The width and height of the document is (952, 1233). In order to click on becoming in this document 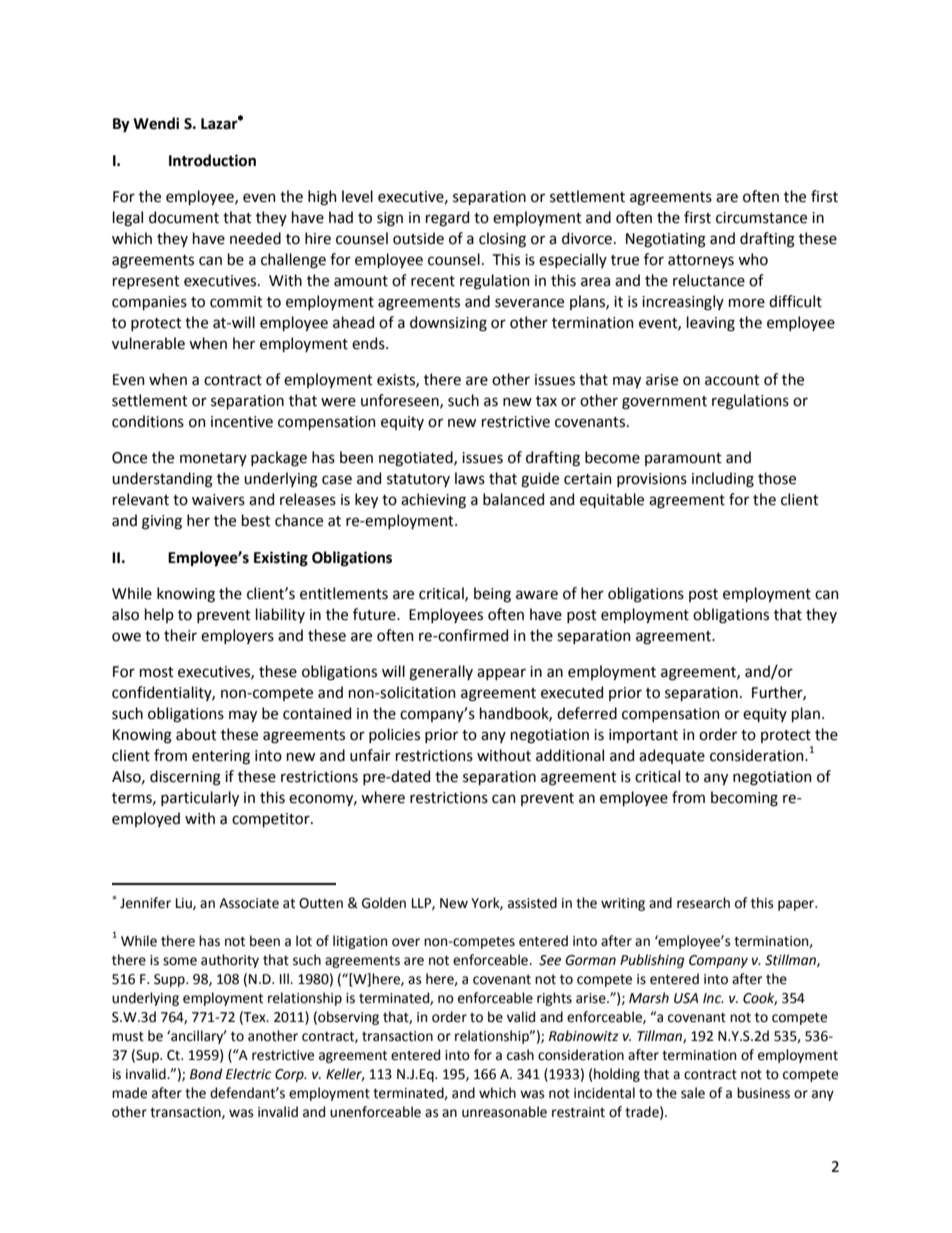, I will do `click(744, 799)`.
